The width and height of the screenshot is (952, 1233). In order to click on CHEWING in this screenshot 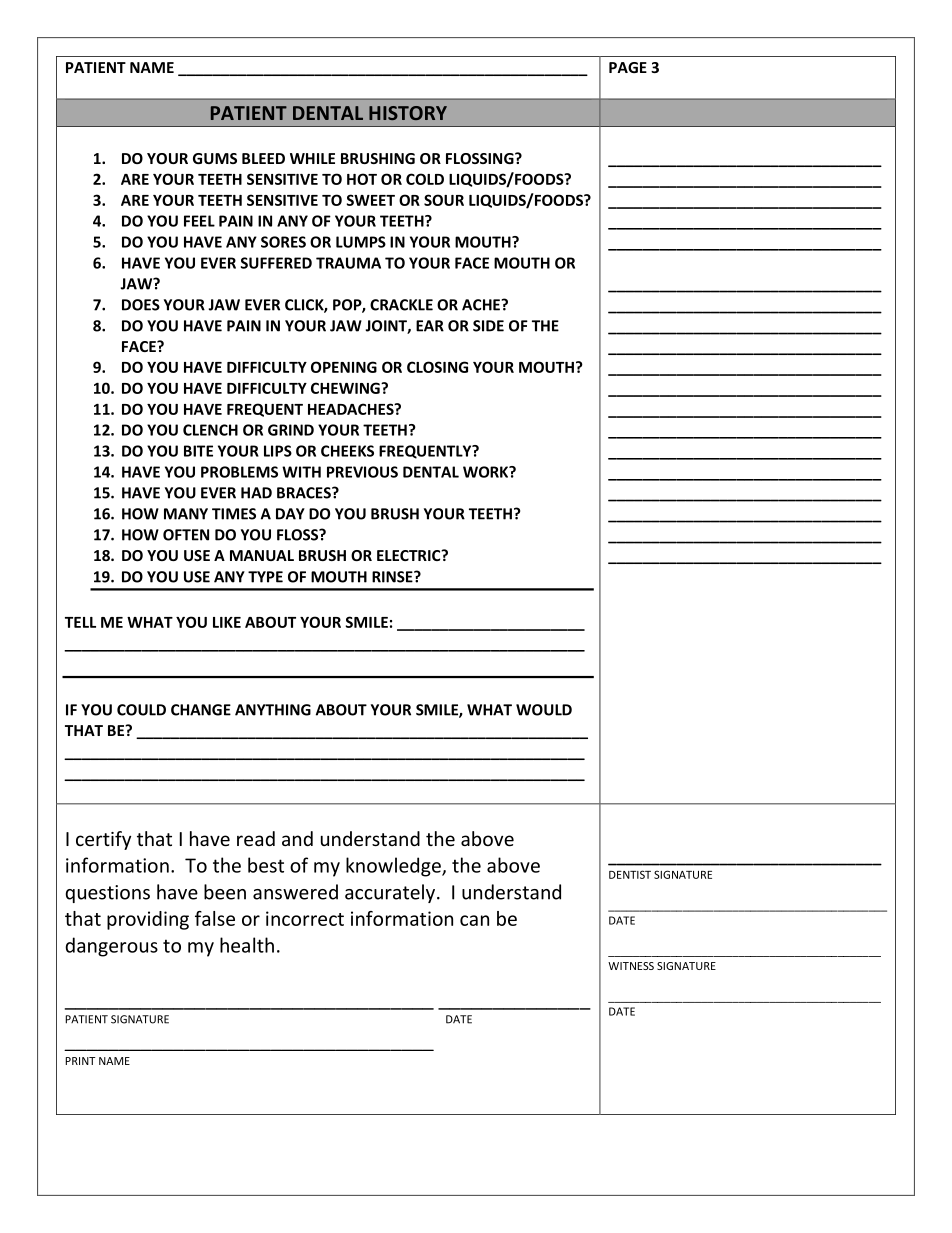, I will do `click(346, 388)`.
